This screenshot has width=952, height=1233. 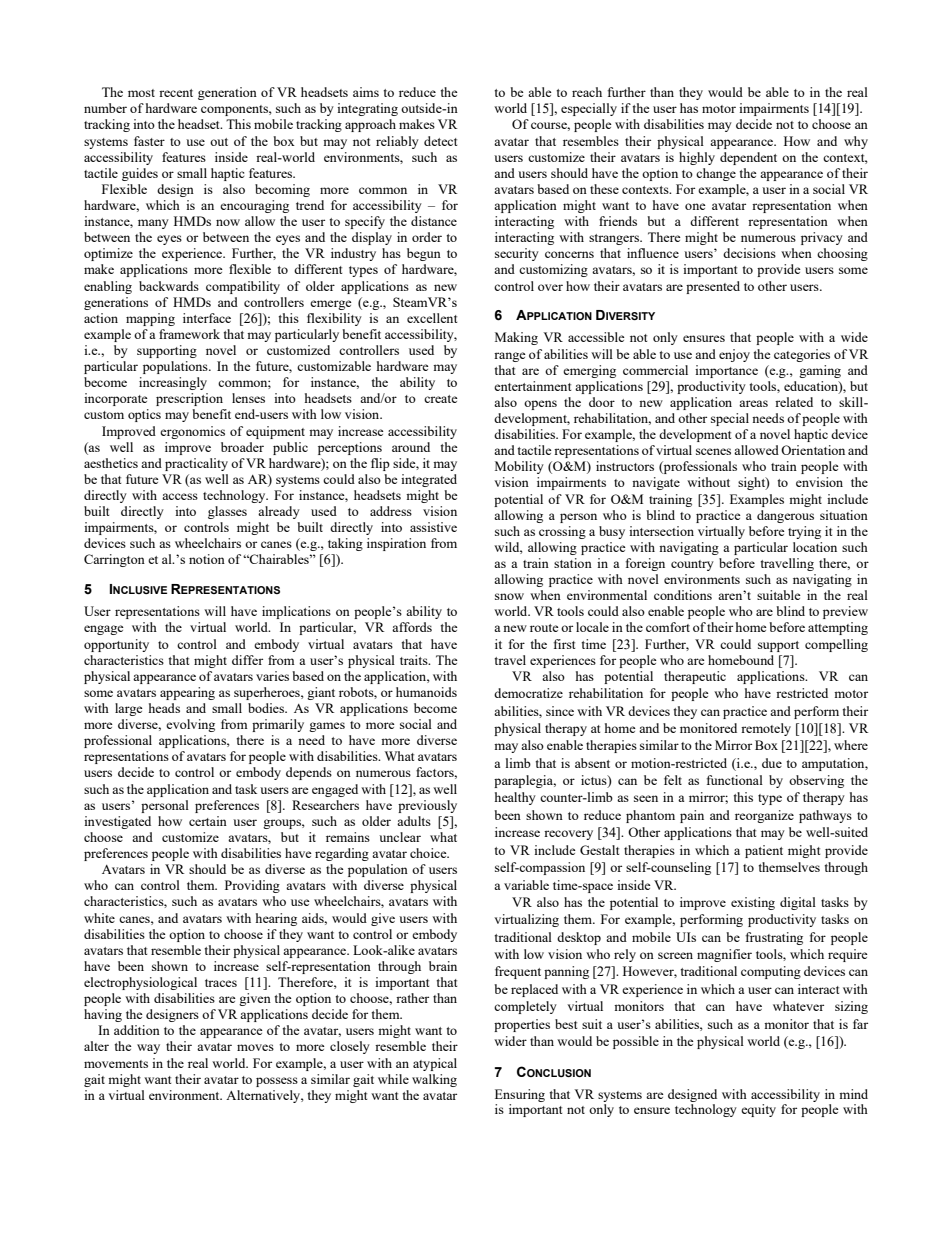 I want to click on detect, so click(x=440, y=141).
